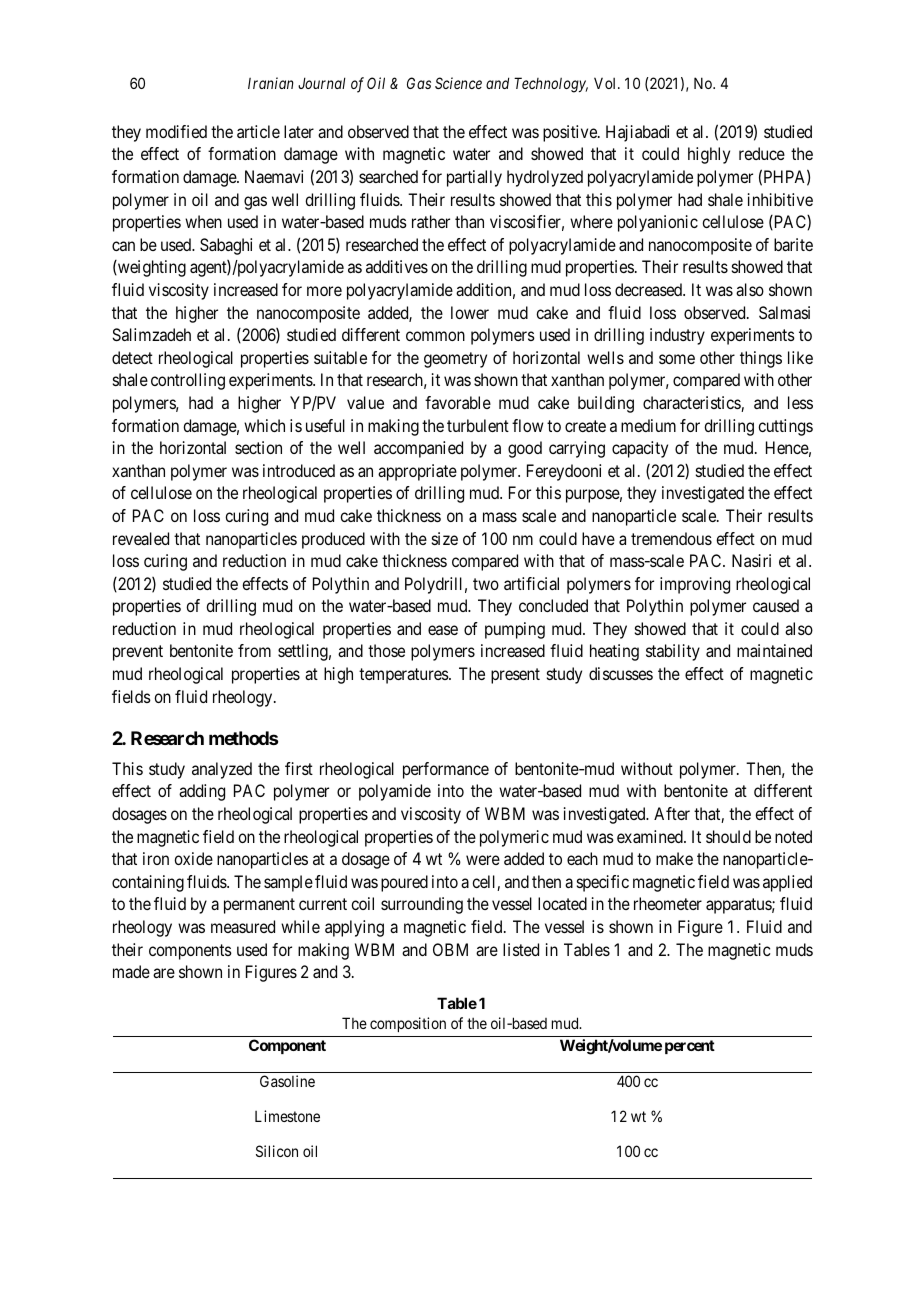 The height and width of the screenshot is (1308, 924). I want to click on performance, so click(446, 770).
